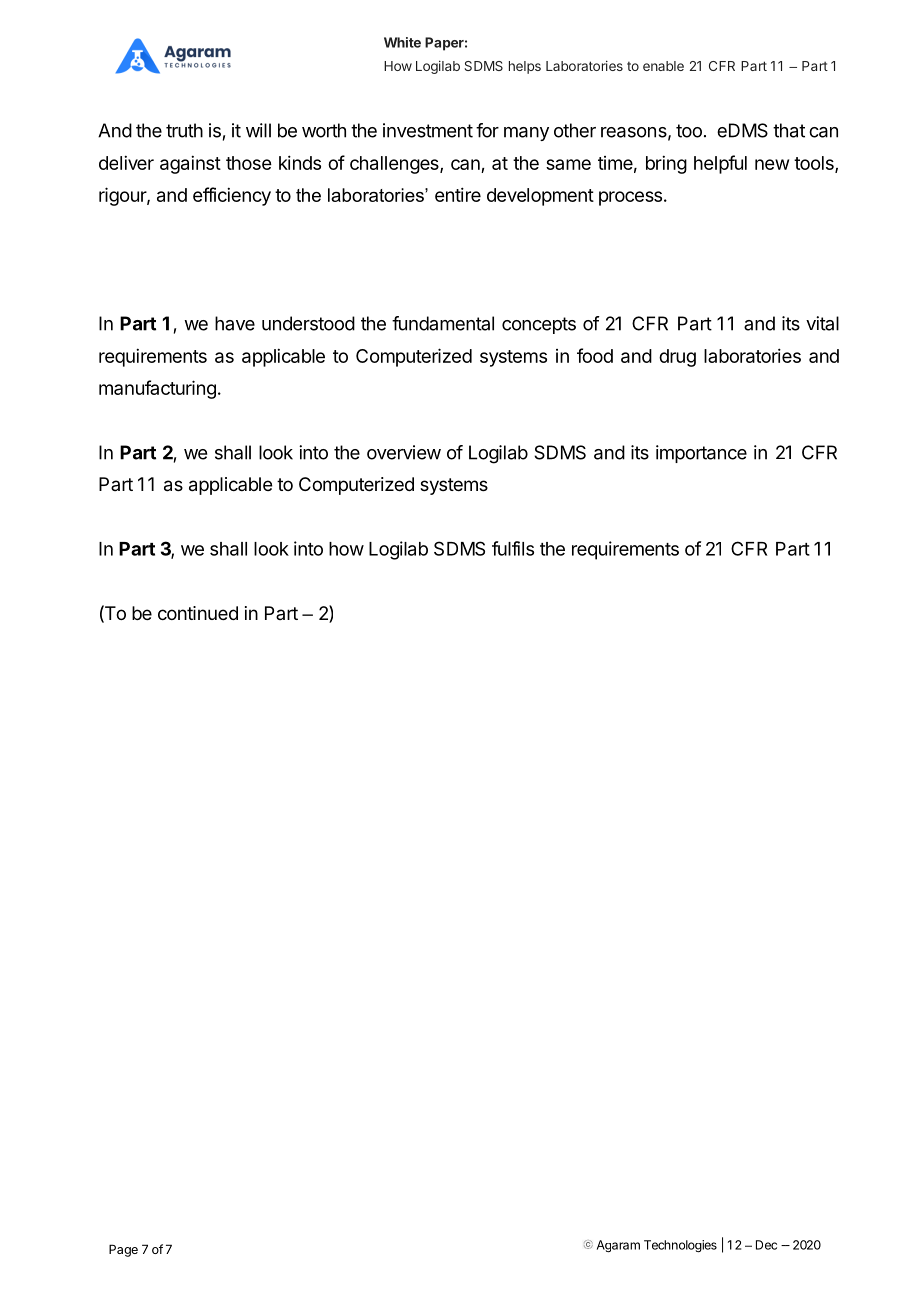 This image has width=924, height=1308. Describe the element at coordinates (701, 454) in the image. I see `importance` at that location.
